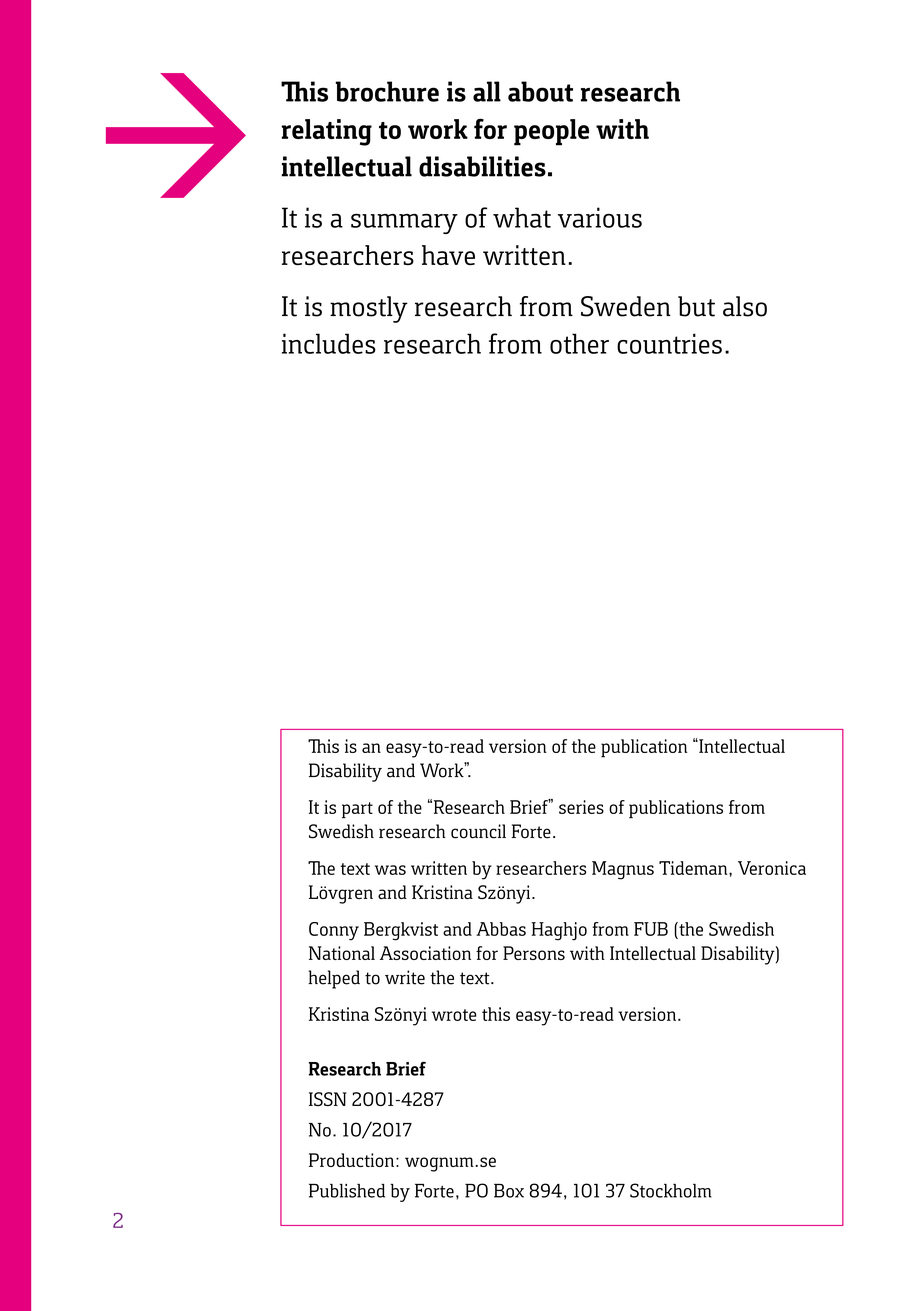 Image resolution: width=924 pixels, height=1311 pixels. Describe the element at coordinates (671, 1190) in the screenshot. I see `Stockholm` at that location.
